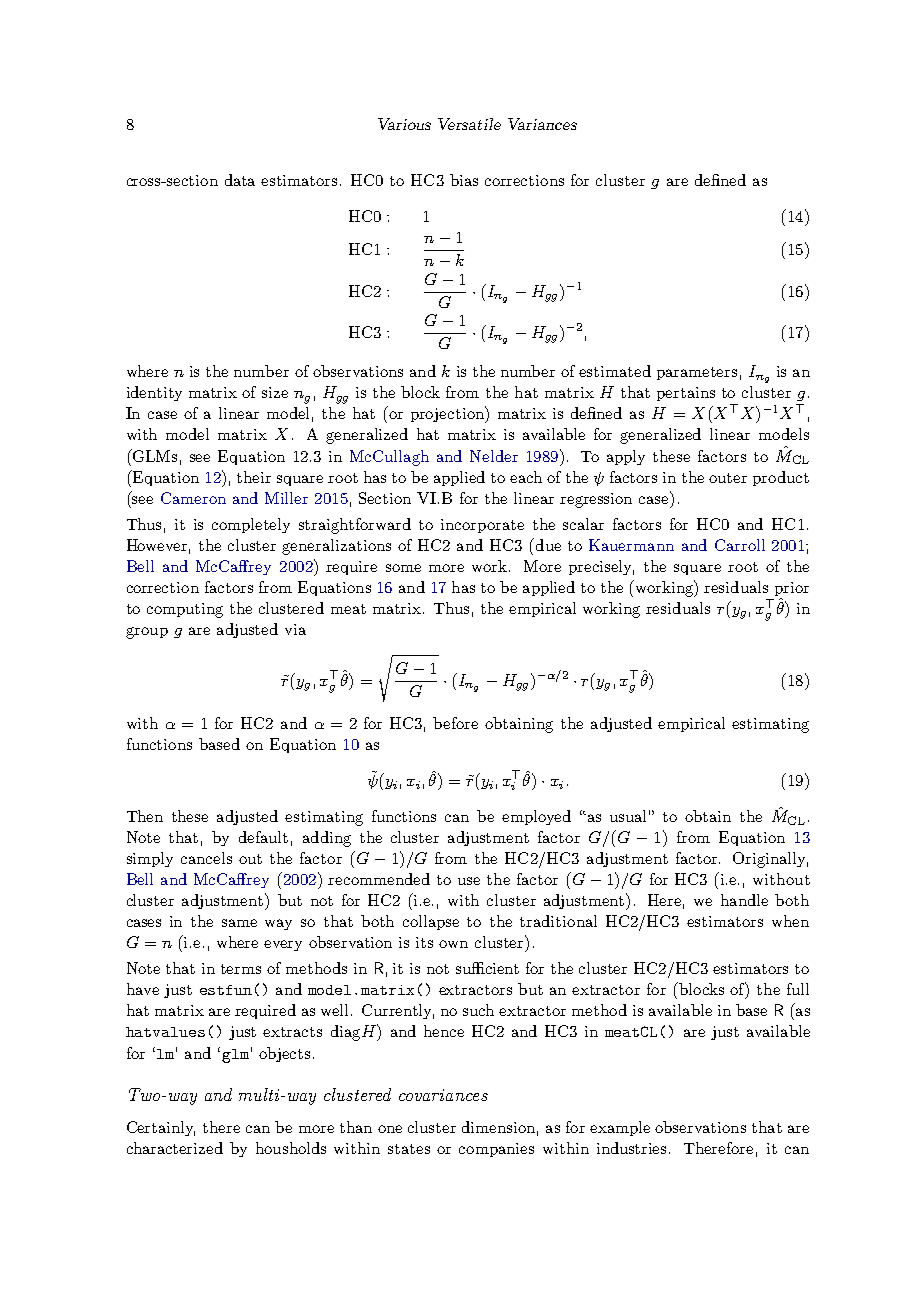 The width and height of the document is (924, 1308). Describe the element at coordinates (728, 478) in the document. I see `outer` at that location.
